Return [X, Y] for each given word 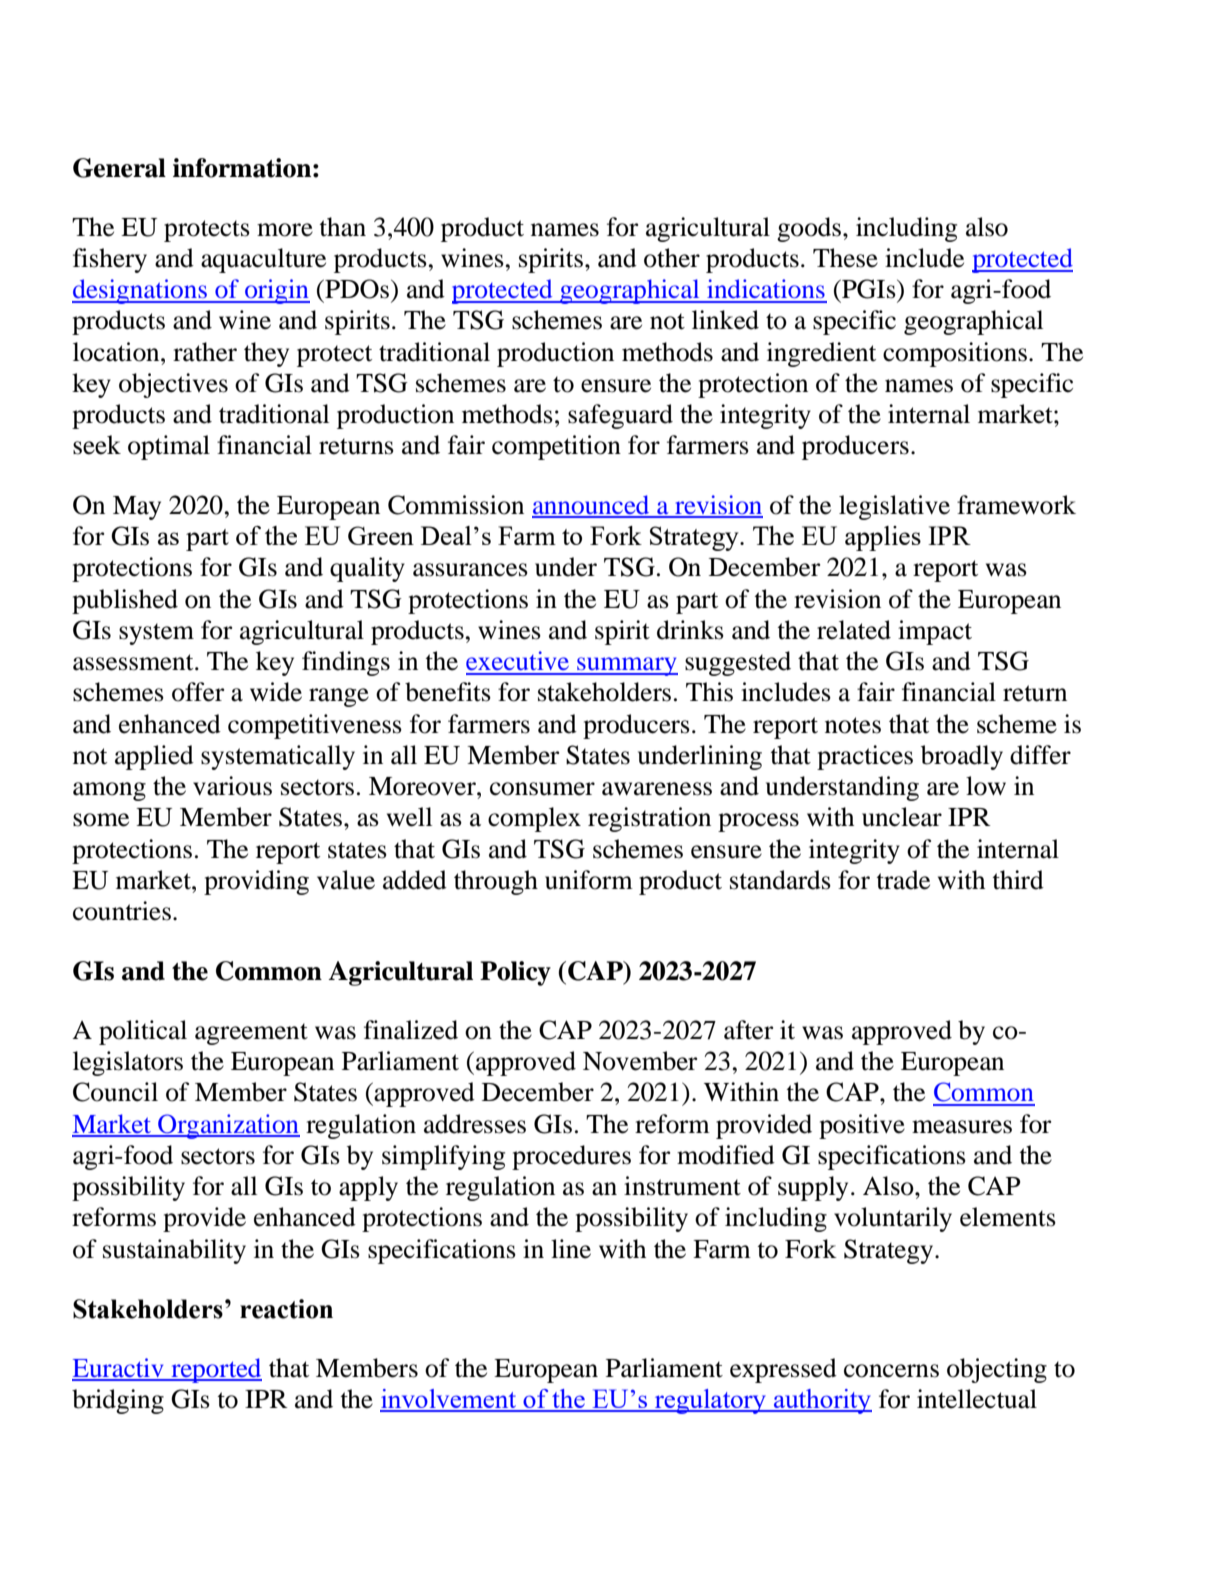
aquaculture [263, 260]
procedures [571, 1157]
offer [198, 692]
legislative [894, 507]
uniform [589, 880]
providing [256, 882]
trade [903, 880]
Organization [228, 1126]
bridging [118, 1401]
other [672, 258]
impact [935, 632]
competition [556, 447]
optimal [169, 447]
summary [626, 666]
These [845, 258]
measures [962, 1127]
